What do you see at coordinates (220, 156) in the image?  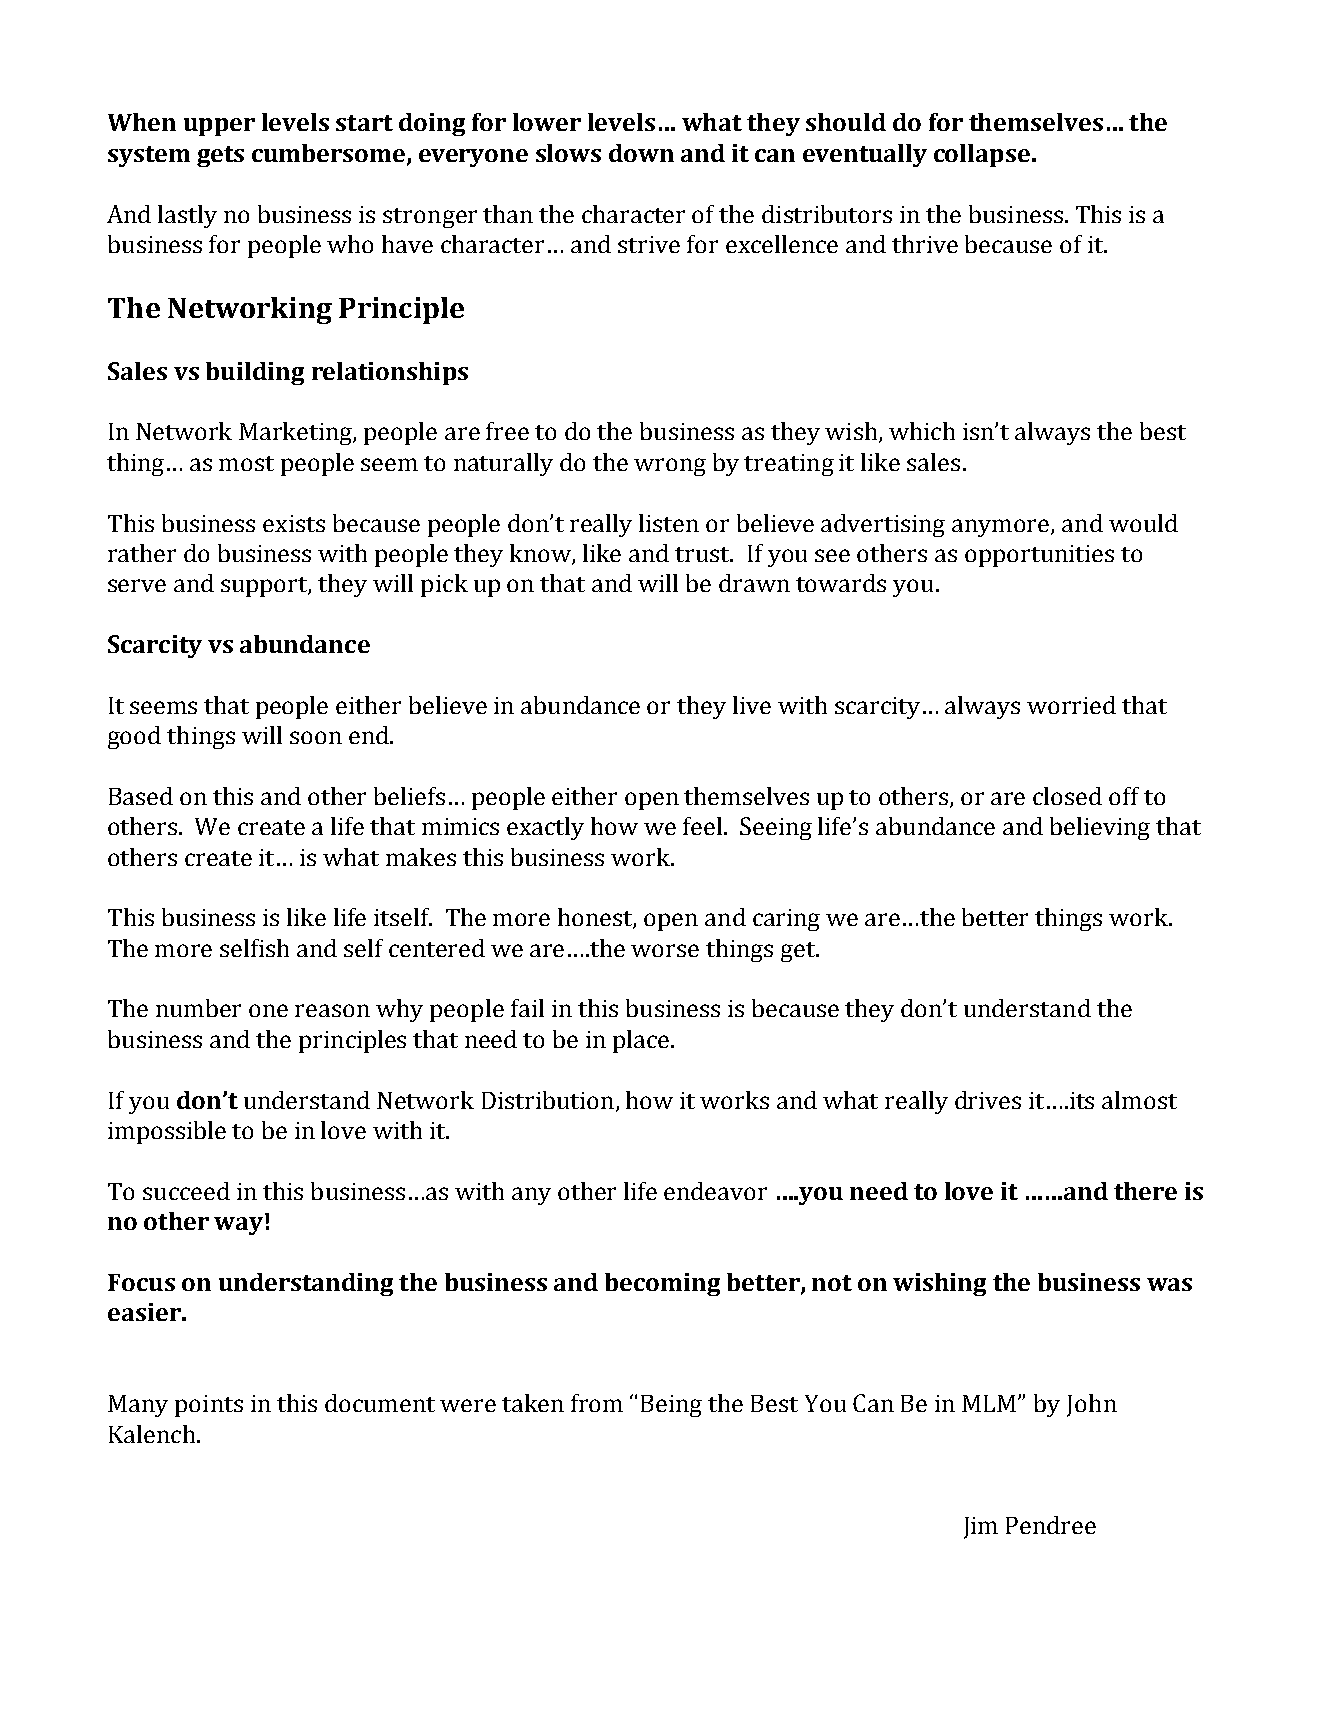 I see `gets` at bounding box center [220, 156].
